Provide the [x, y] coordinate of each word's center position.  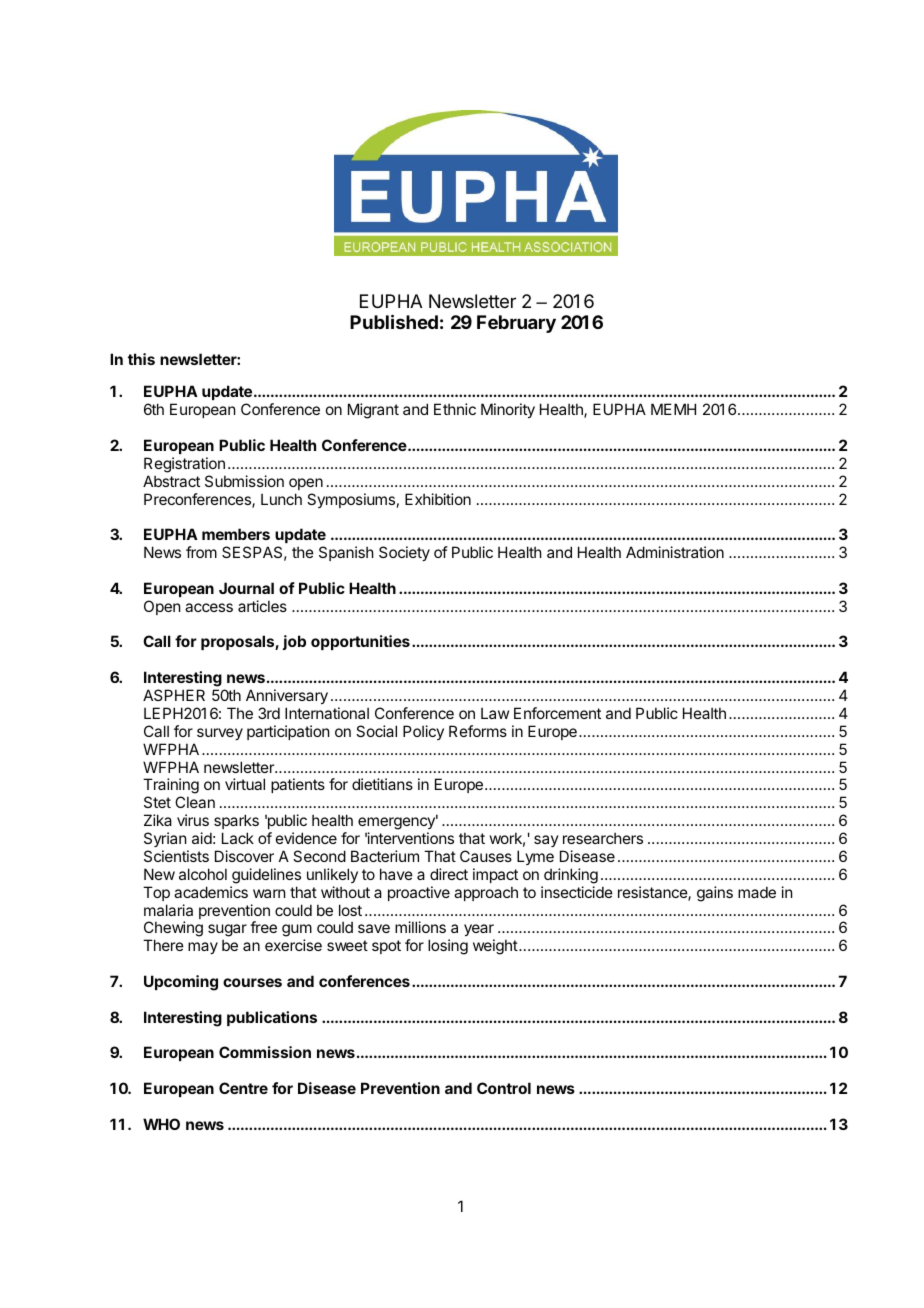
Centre [243, 1088]
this [141, 359]
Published [394, 321]
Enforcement [557, 713]
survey [220, 734]
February [516, 324]
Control [504, 1088]
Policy [423, 732]
